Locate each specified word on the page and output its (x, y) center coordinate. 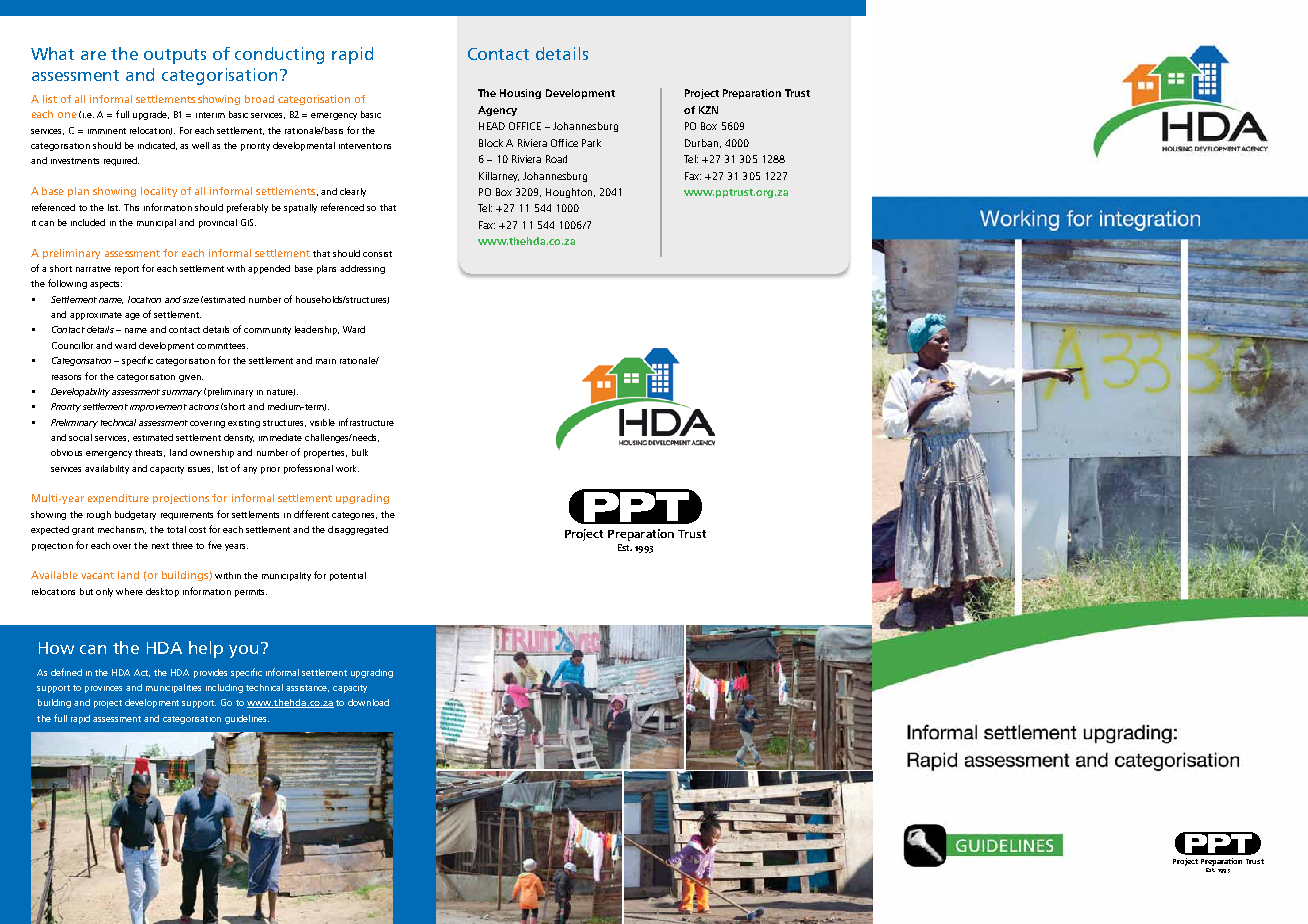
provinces (103, 689)
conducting (279, 55)
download (368, 702)
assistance (307, 688)
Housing (520, 94)
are (93, 55)
